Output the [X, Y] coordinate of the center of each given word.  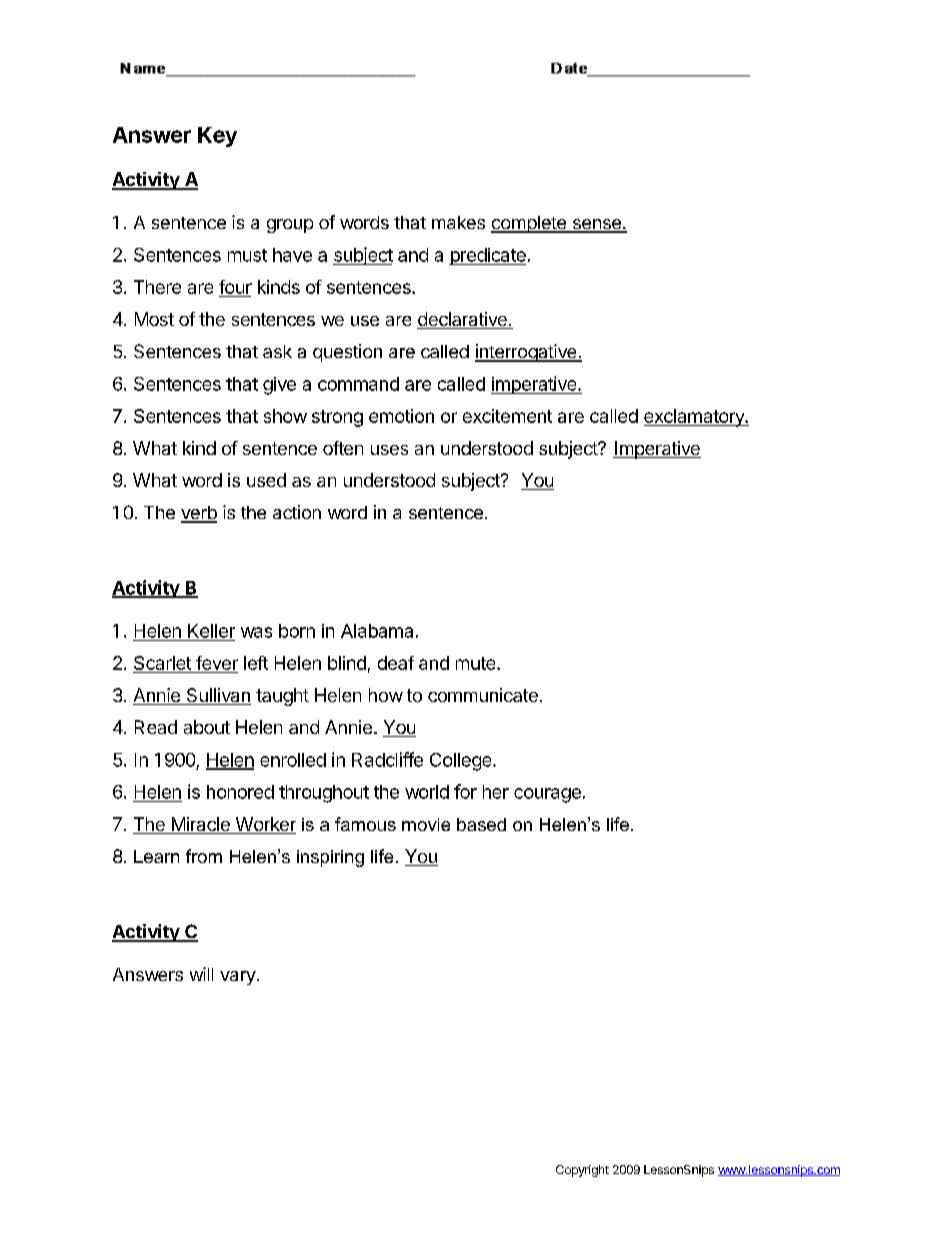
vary [238, 978]
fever [217, 663]
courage [547, 795]
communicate [483, 695]
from [204, 856]
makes [458, 222]
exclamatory [695, 418]
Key [217, 137]
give [279, 386]
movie [426, 824]
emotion [401, 416]
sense [596, 225]
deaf [396, 663]
